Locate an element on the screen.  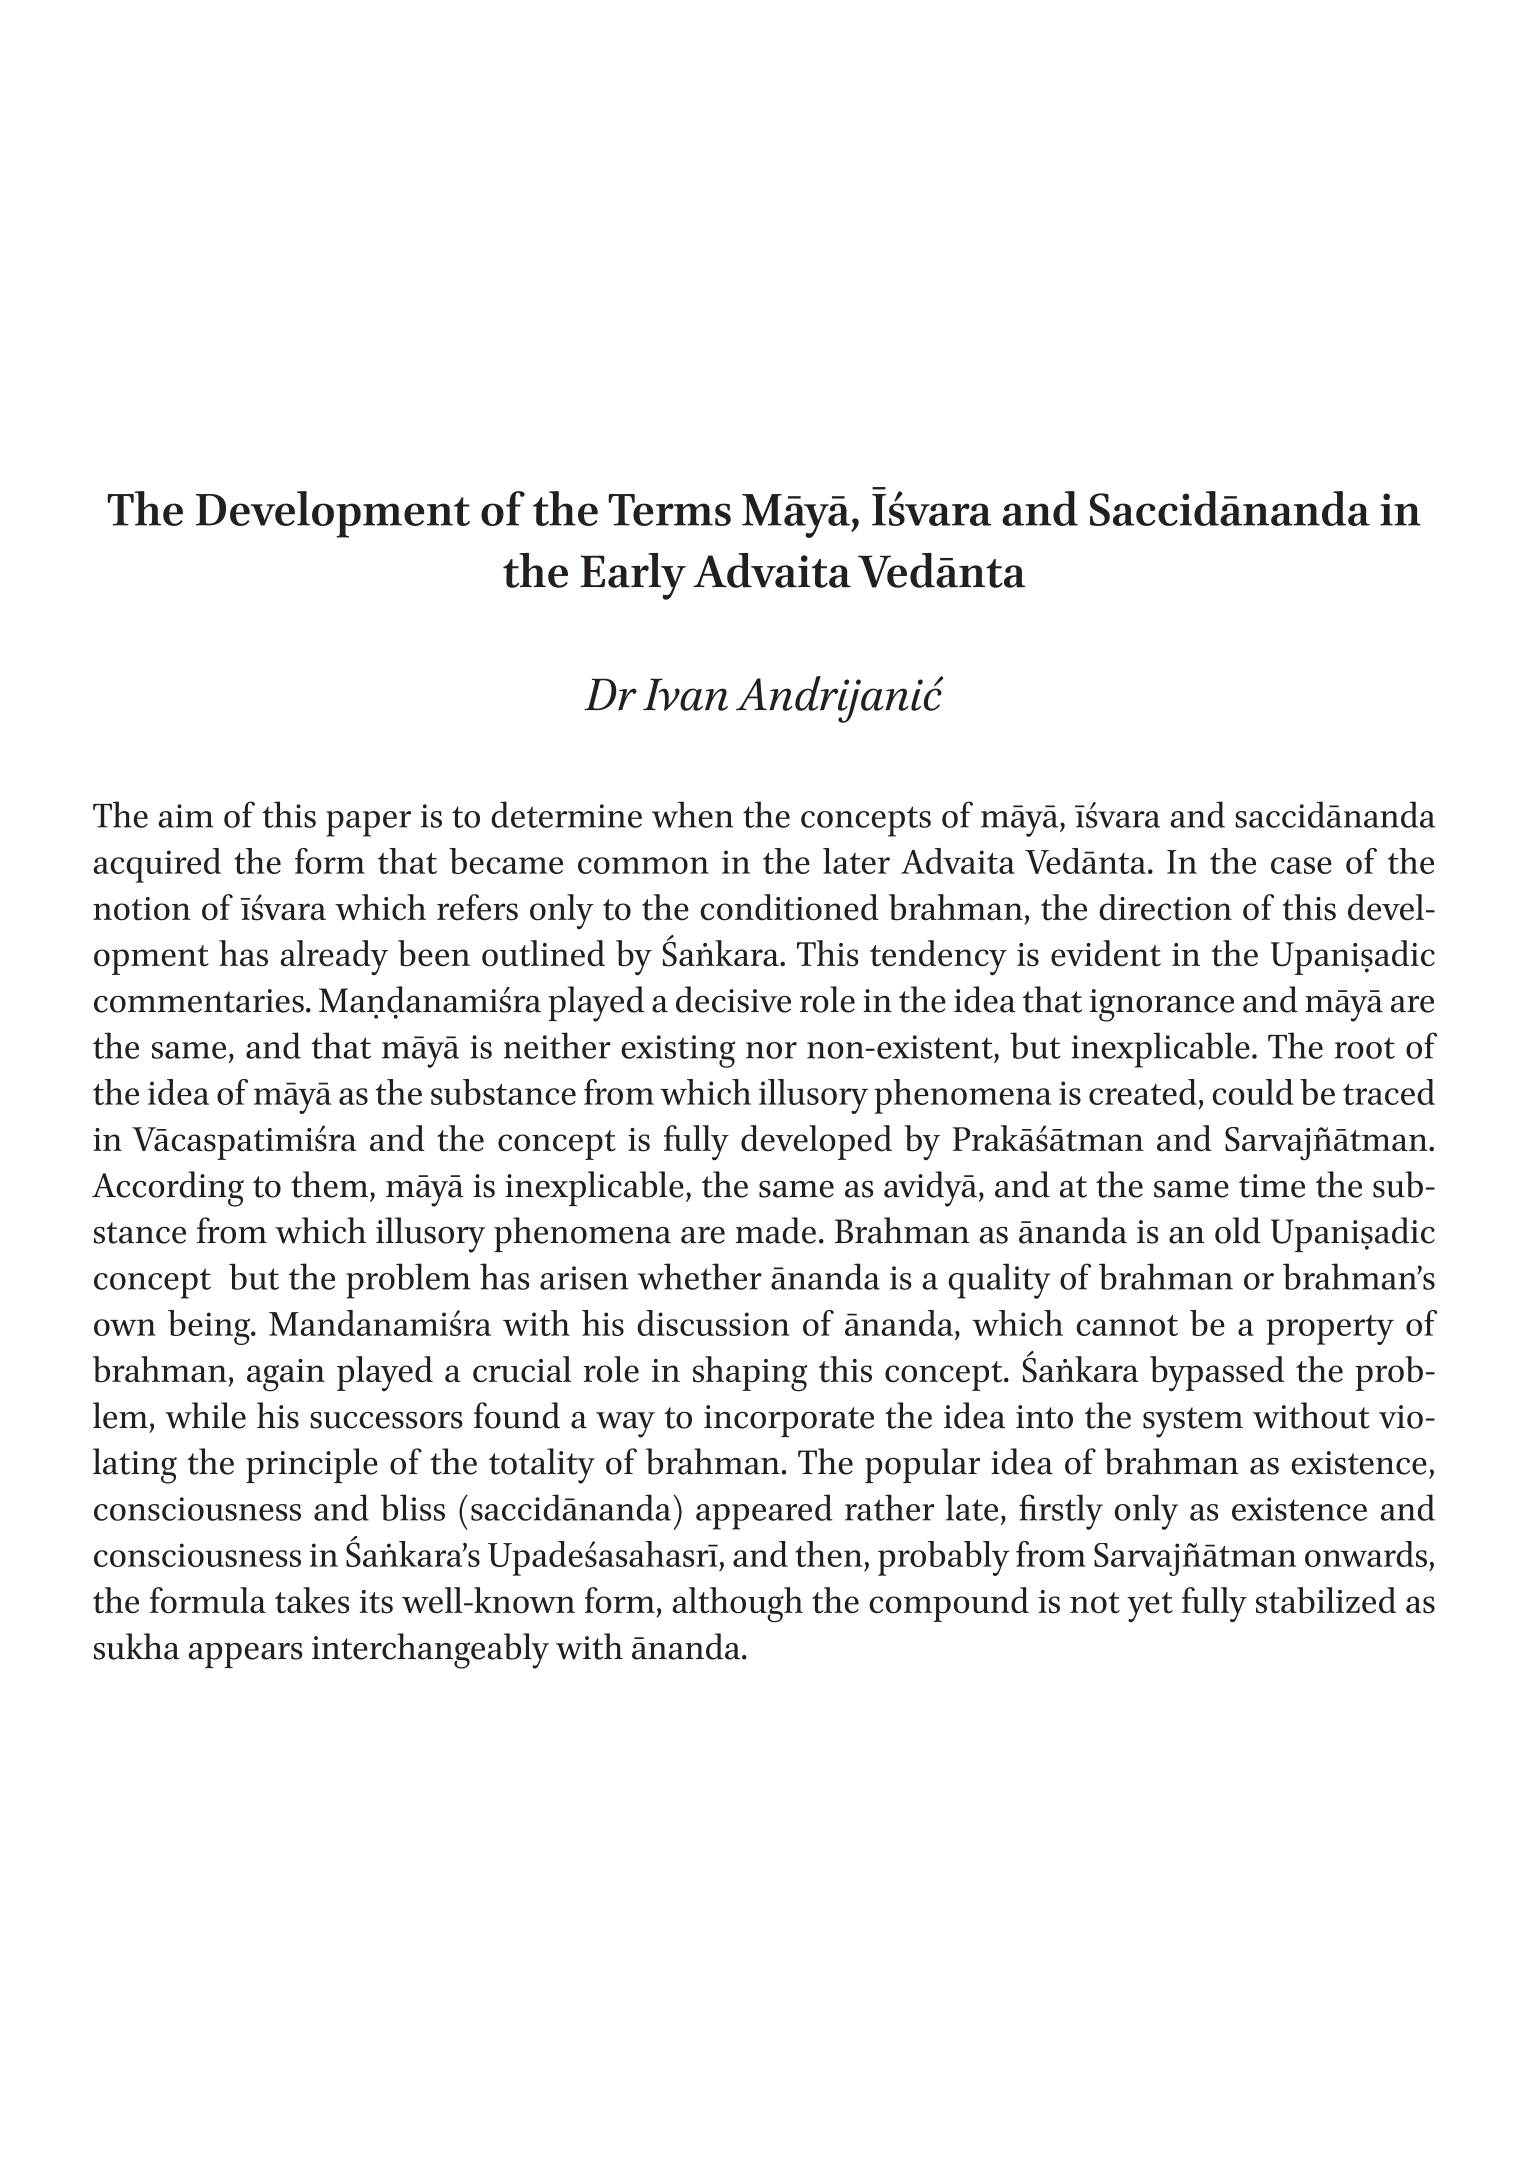
although is located at coordinates (737, 1605).
